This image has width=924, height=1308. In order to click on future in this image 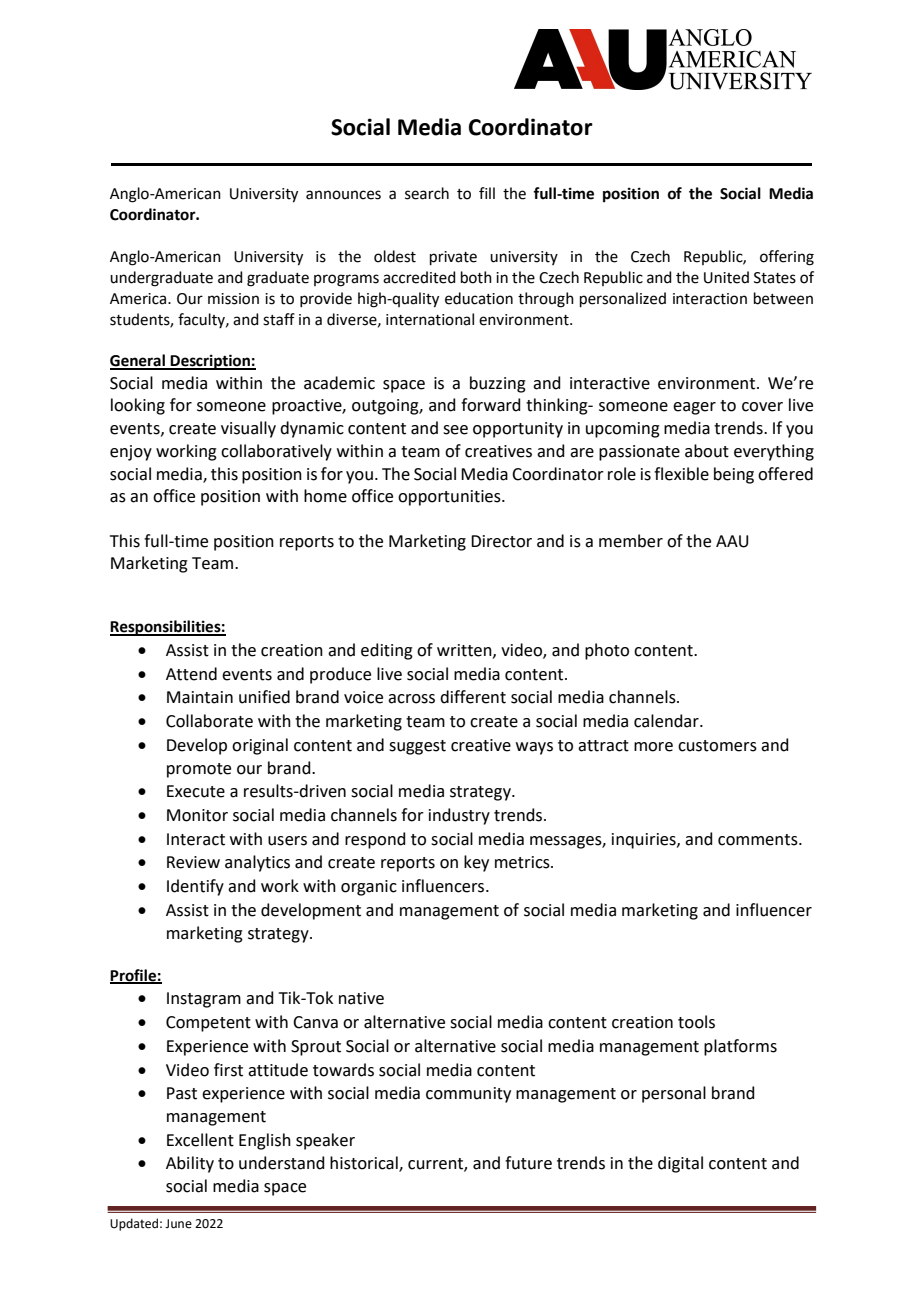, I will do `click(528, 1163)`.
